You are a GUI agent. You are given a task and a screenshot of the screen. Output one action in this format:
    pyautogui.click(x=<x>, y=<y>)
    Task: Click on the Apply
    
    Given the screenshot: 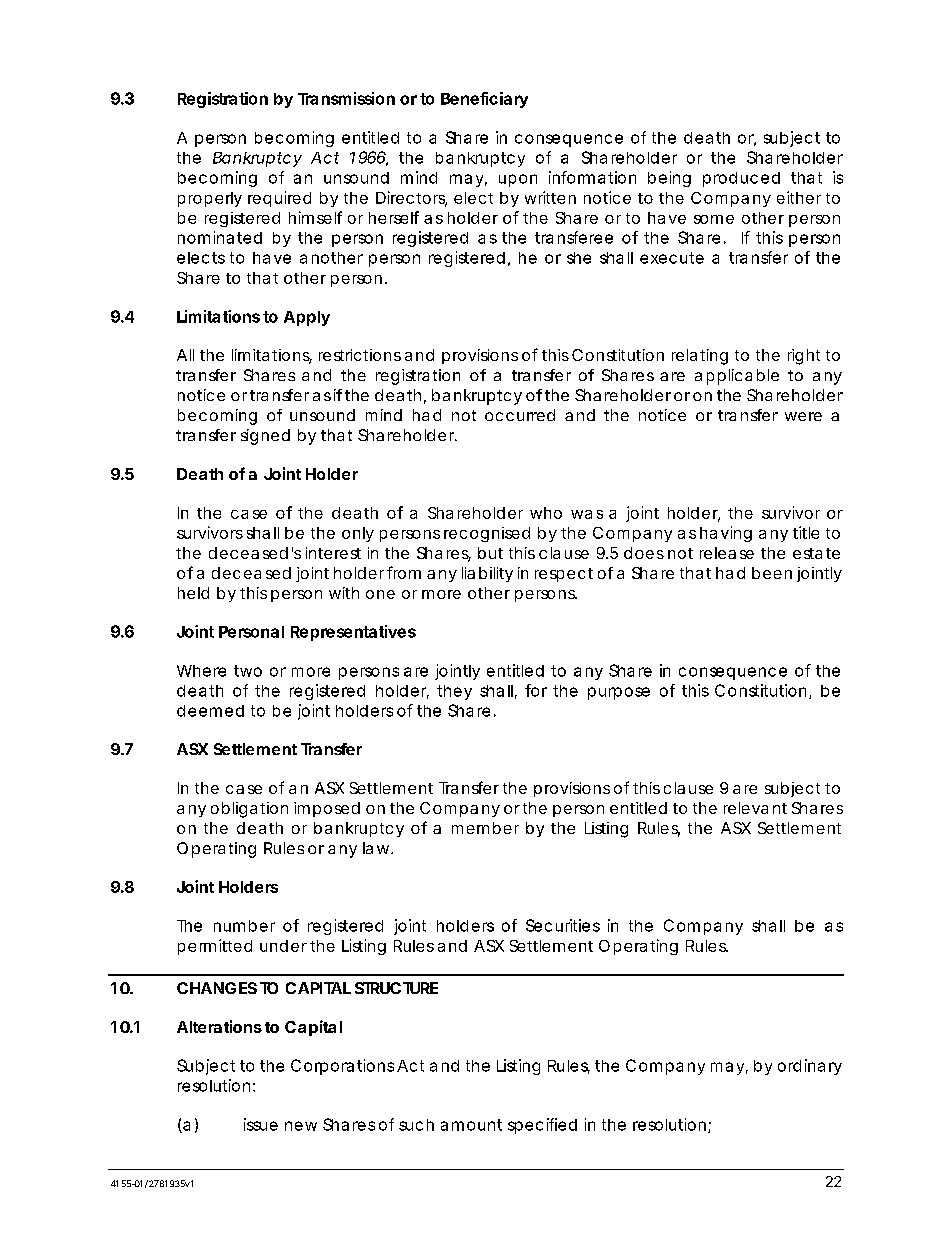 What is the action you would take?
    pyautogui.click(x=307, y=318)
